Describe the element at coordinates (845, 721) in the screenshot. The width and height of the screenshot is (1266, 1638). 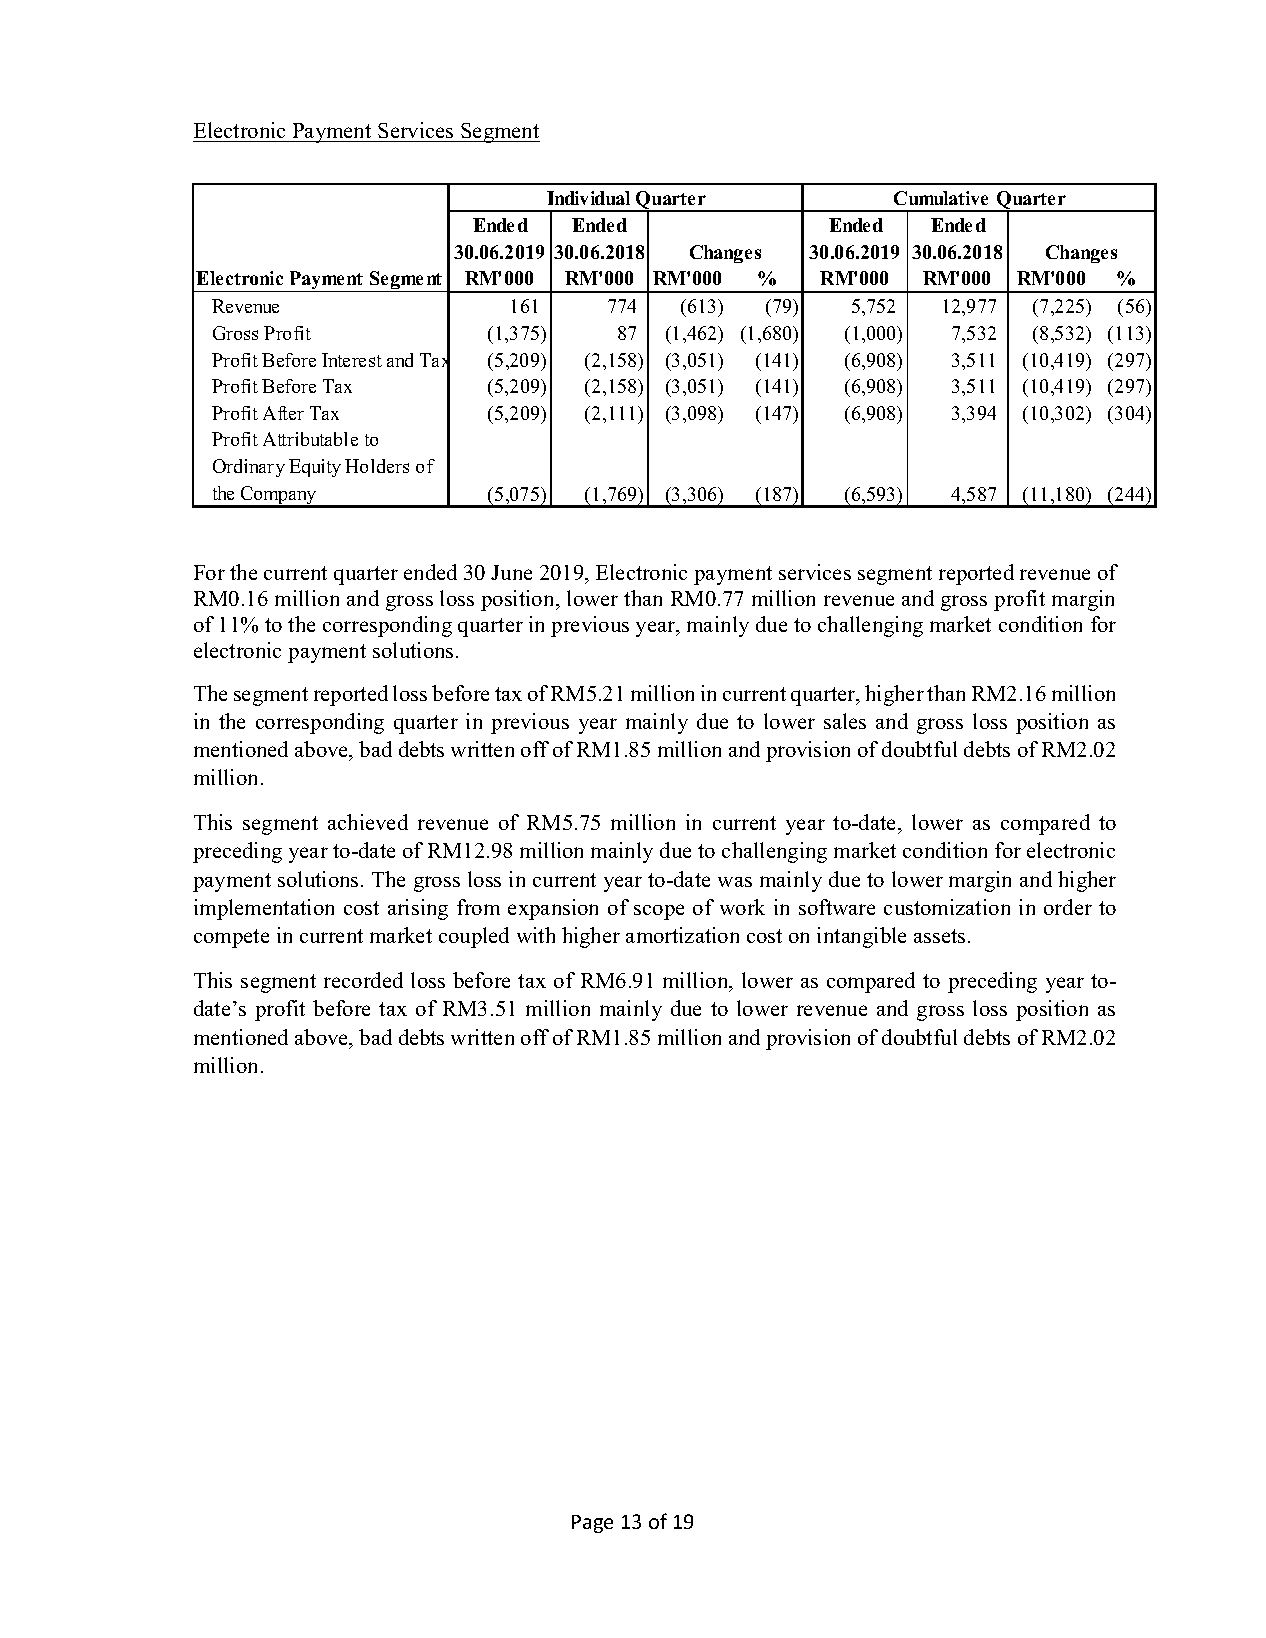
I see `sales` at that location.
